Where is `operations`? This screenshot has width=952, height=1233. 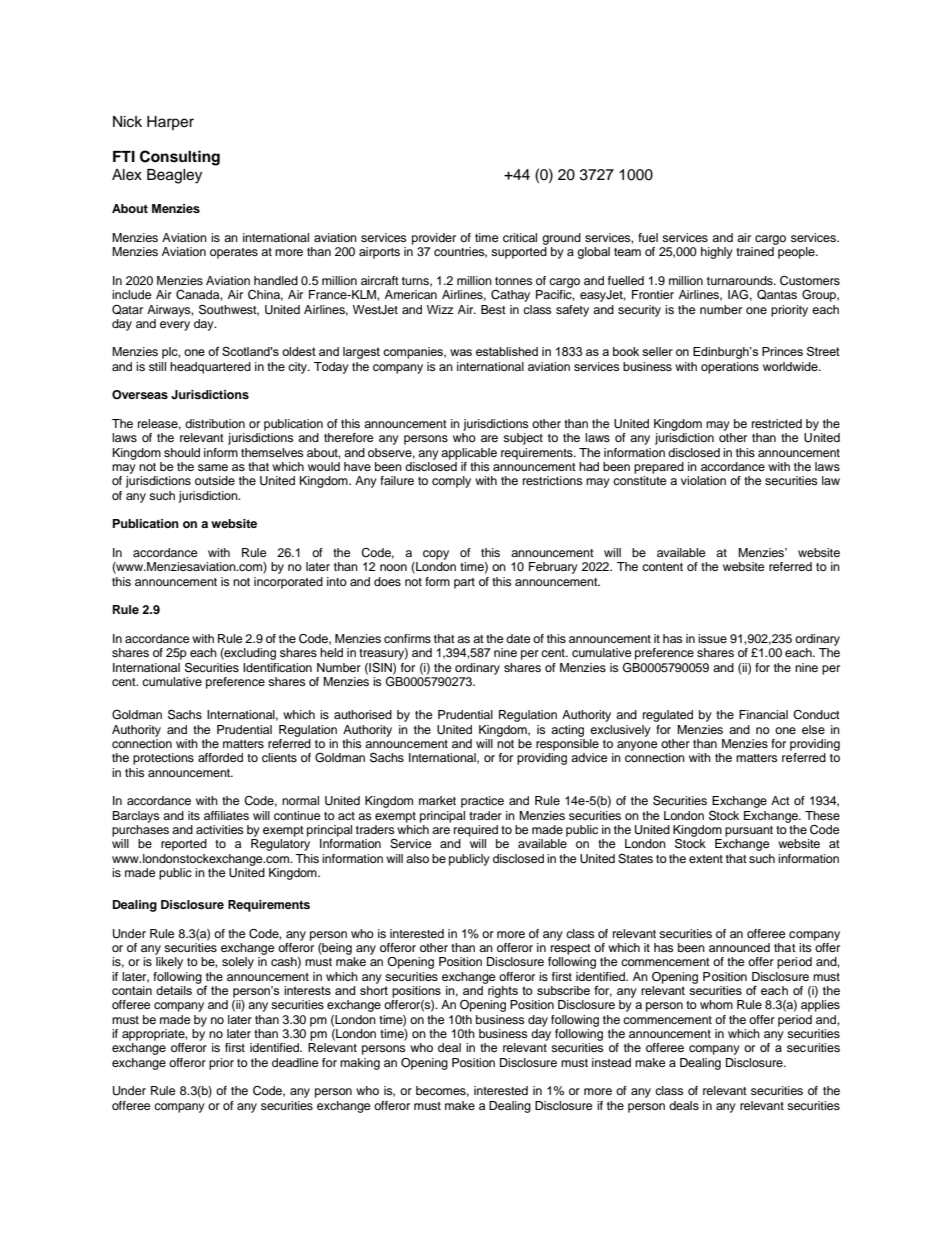 operations is located at coordinates (730, 368).
